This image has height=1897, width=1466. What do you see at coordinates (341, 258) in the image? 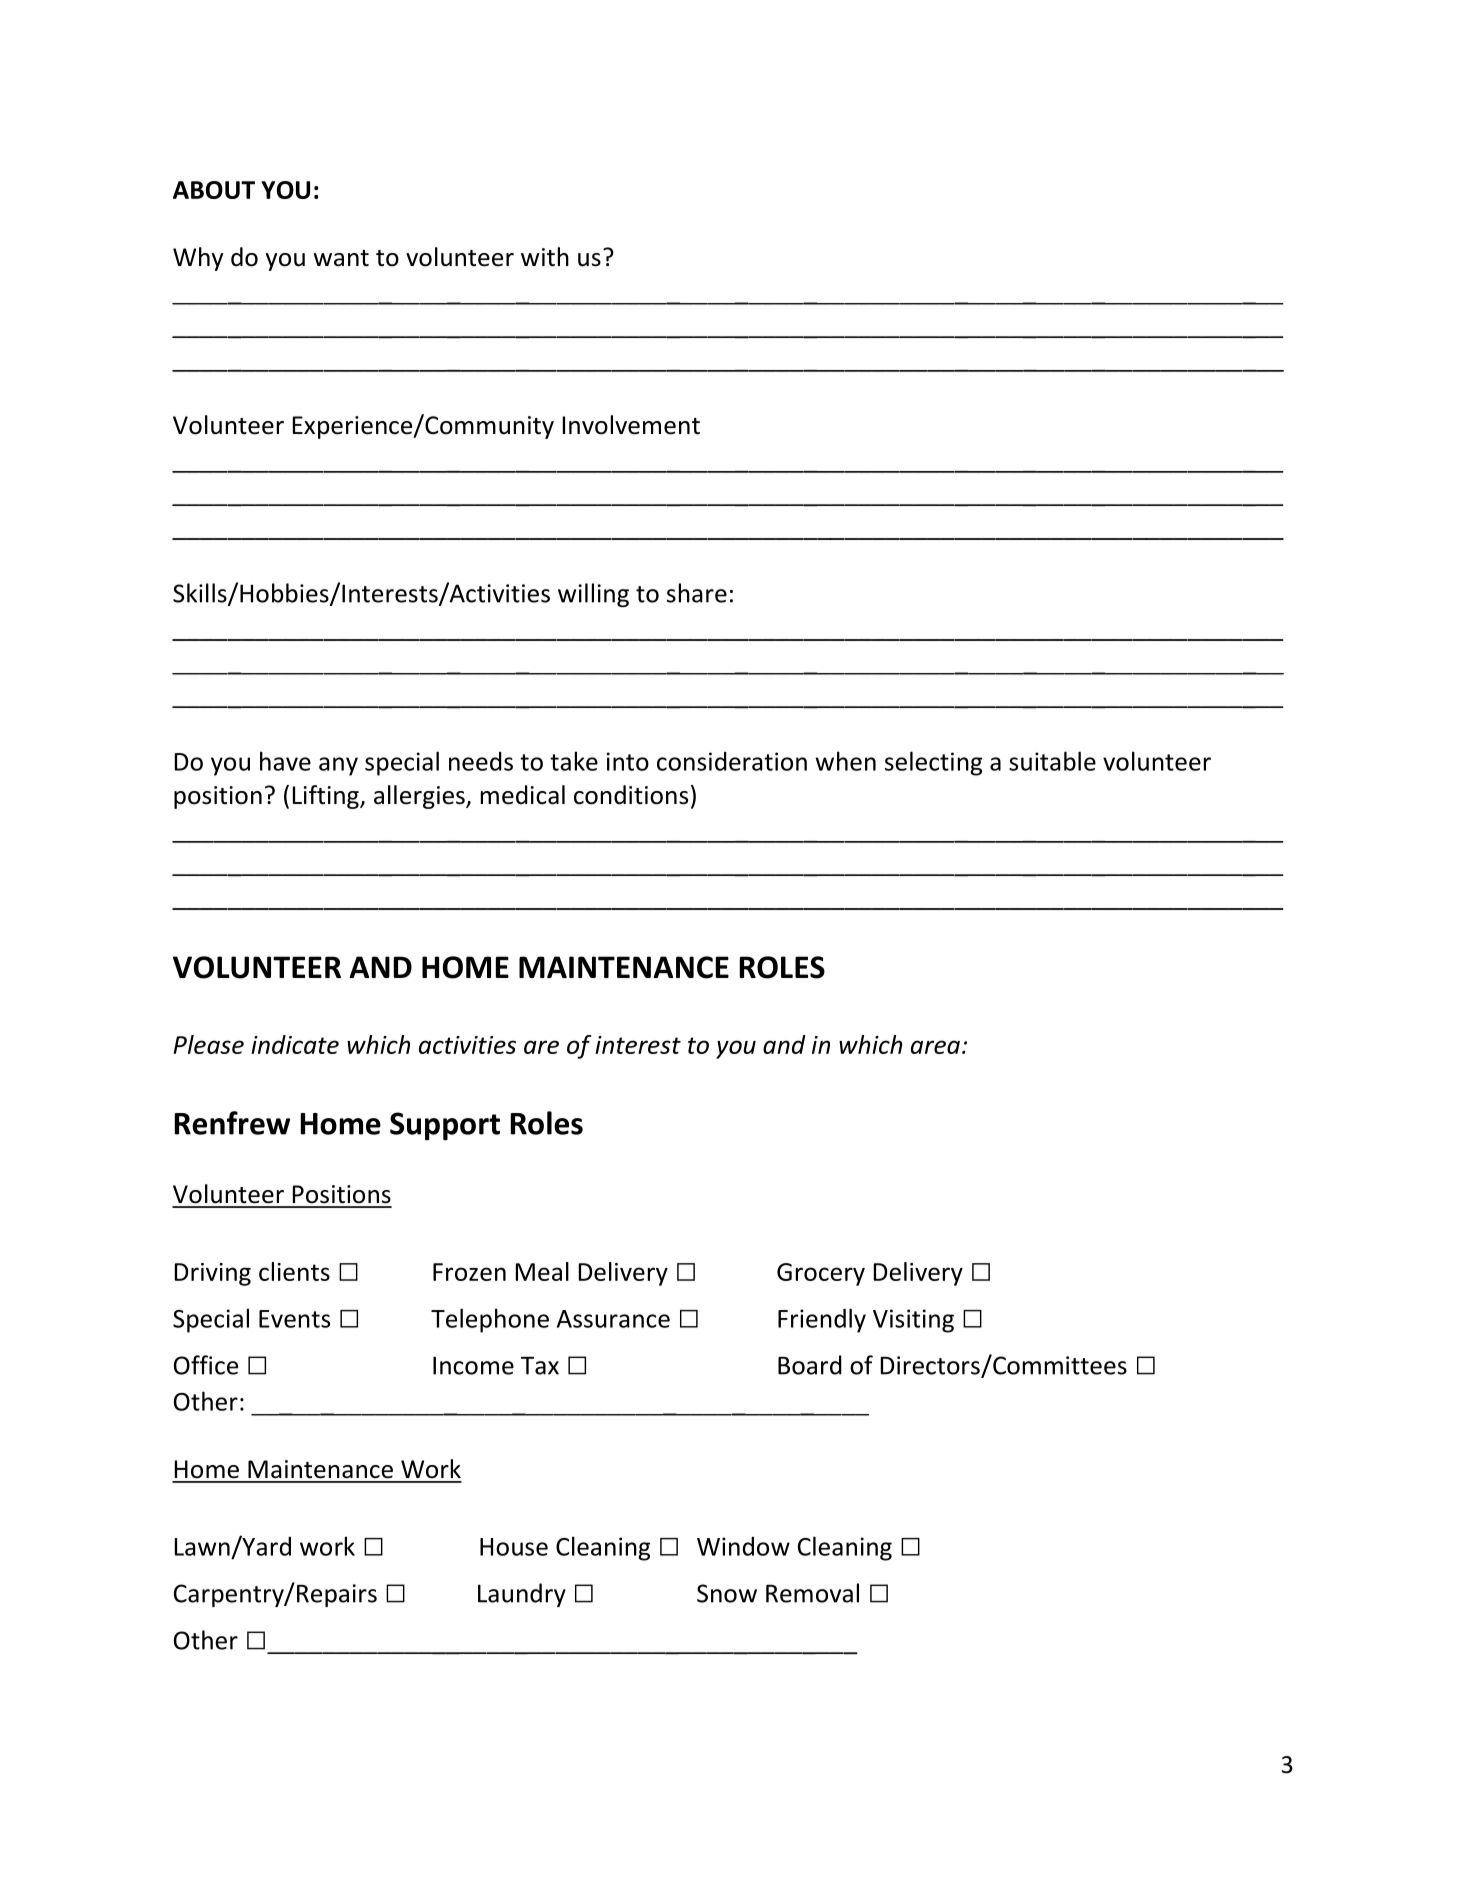
I see `want` at bounding box center [341, 258].
